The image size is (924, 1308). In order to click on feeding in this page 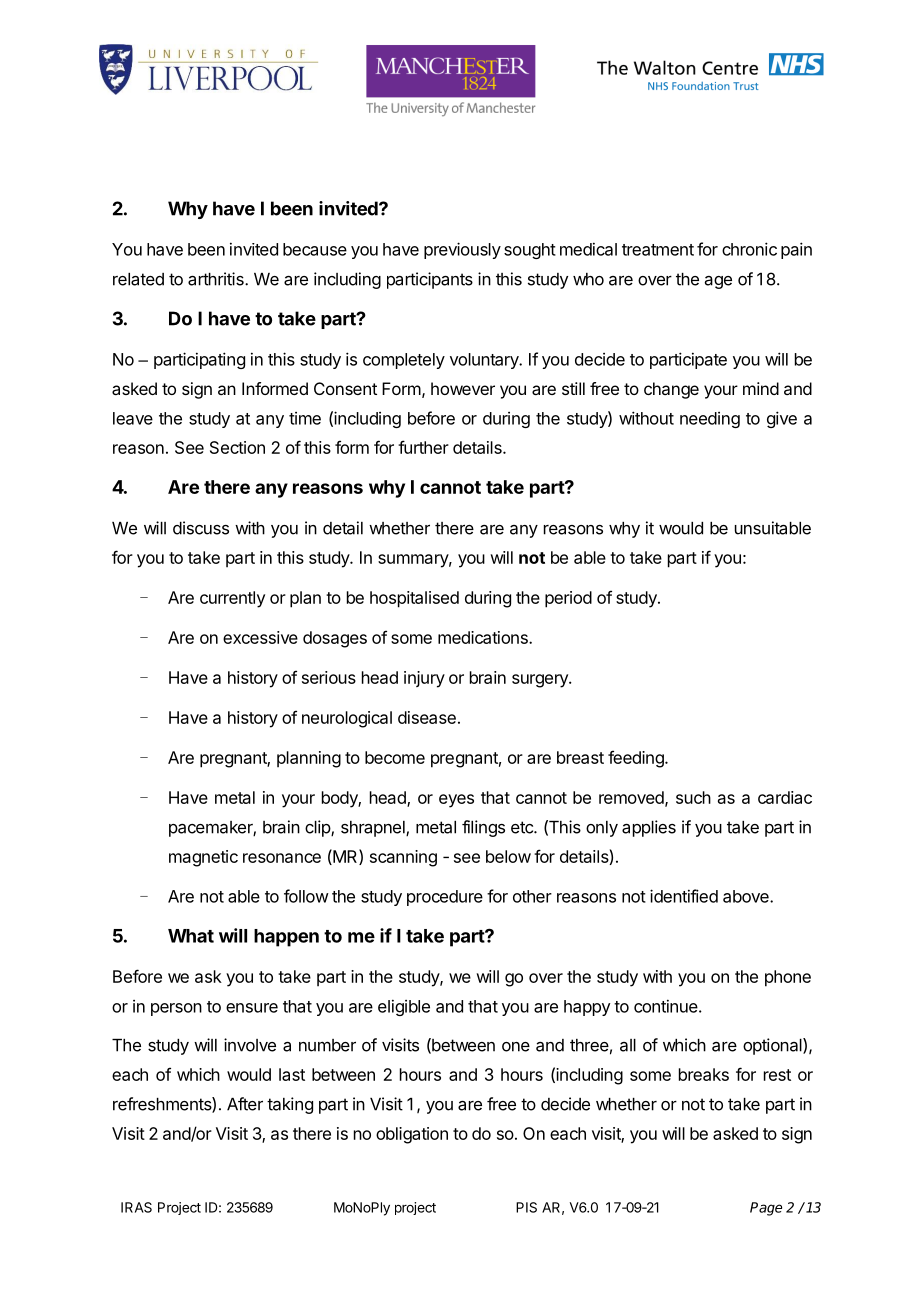, I will do `click(637, 759)`.
